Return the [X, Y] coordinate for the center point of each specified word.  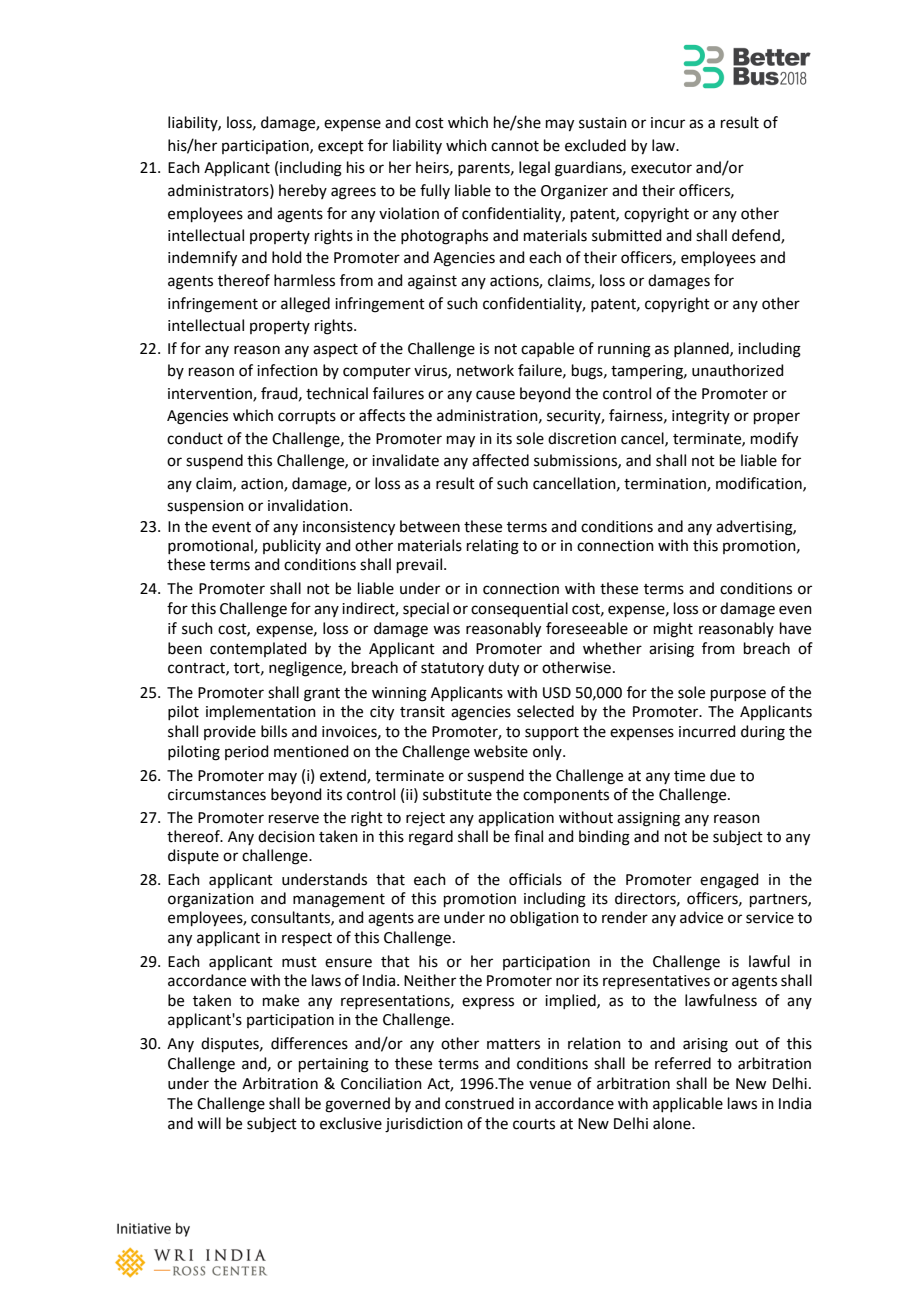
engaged [729, 881]
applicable [688, 1104]
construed [479, 1103]
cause [495, 395]
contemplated [258, 649]
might [673, 630]
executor [661, 168]
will [209, 1123]
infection [287, 370]
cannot [515, 146]
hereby [303, 191]
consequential [519, 609]
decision [286, 836]
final [528, 836]
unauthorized [738, 370]
